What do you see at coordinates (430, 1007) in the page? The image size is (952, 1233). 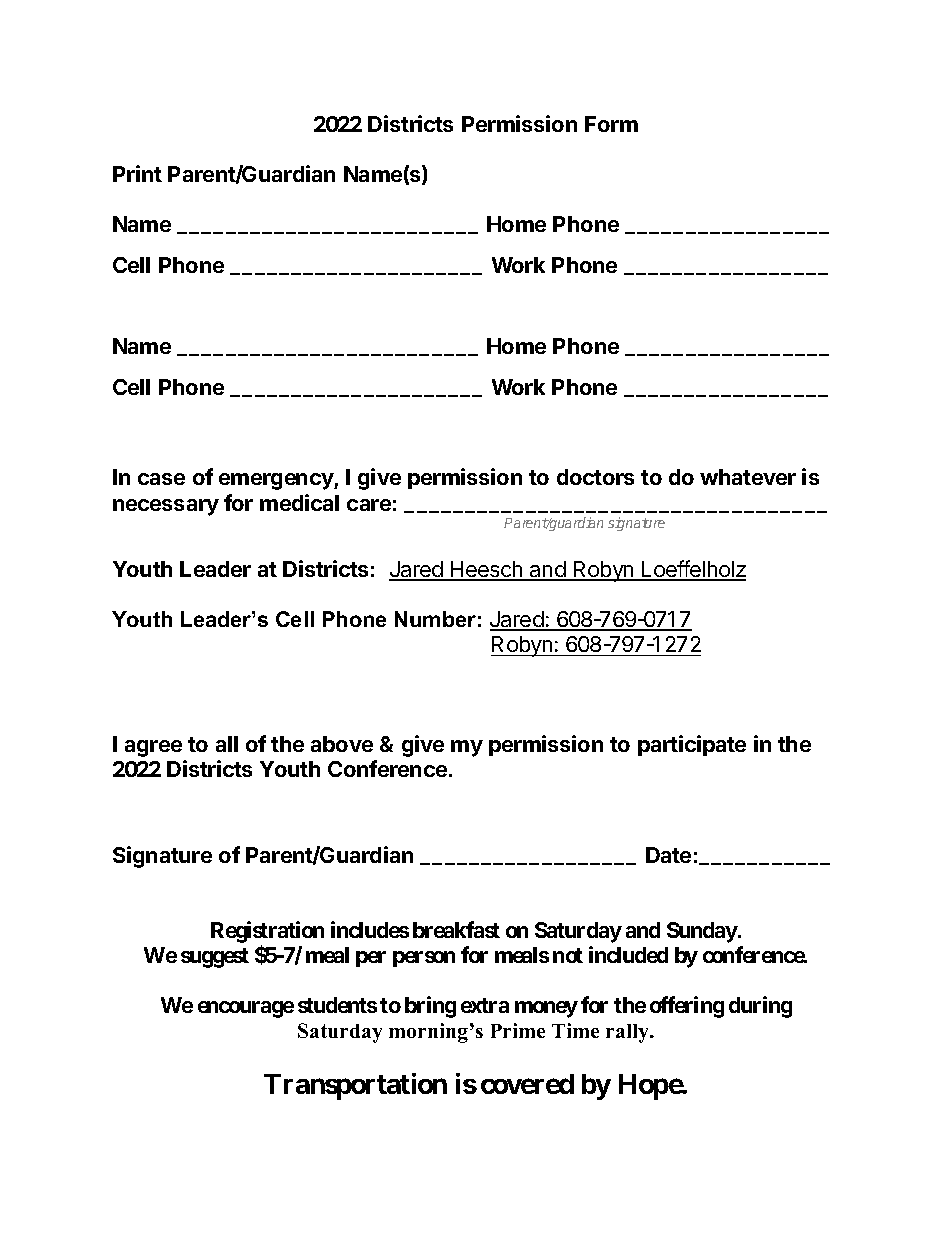 I see `bring` at bounding box center [430, 1007].
